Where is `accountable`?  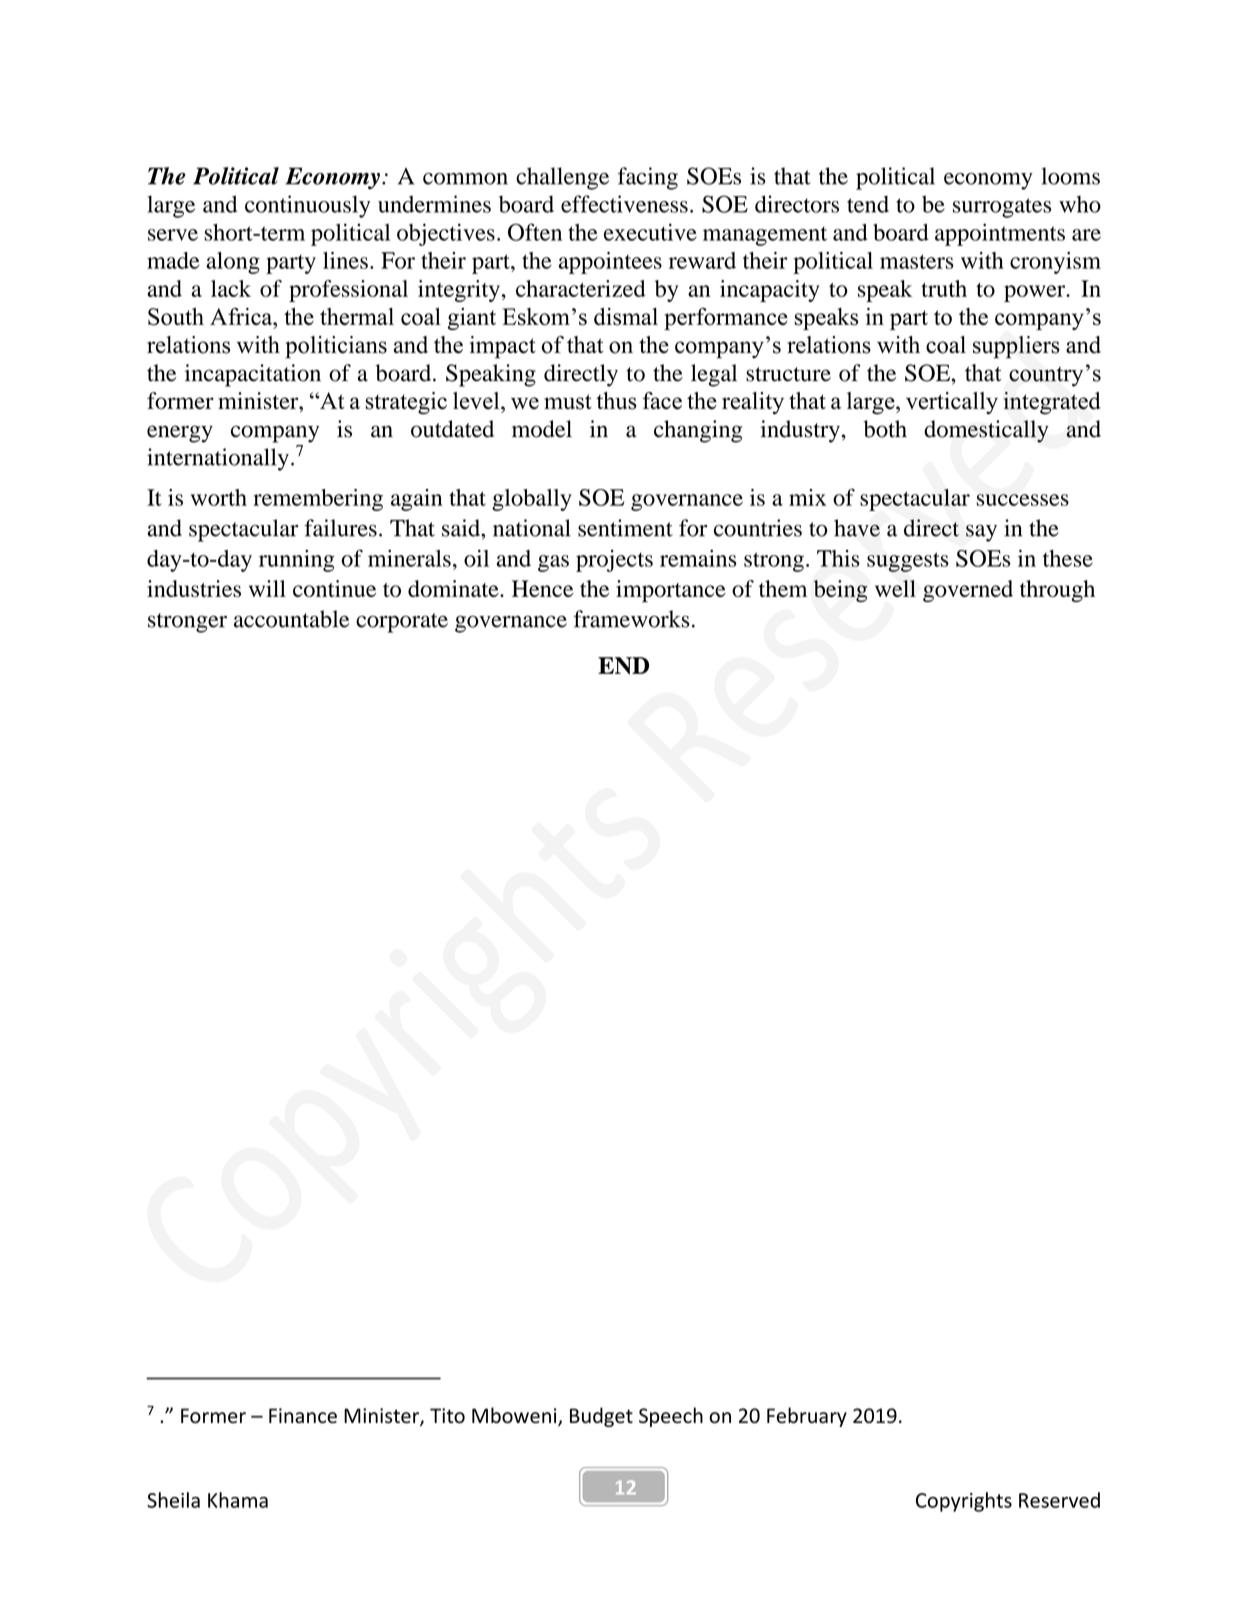 accountable is located at coordinates (292, 619).
